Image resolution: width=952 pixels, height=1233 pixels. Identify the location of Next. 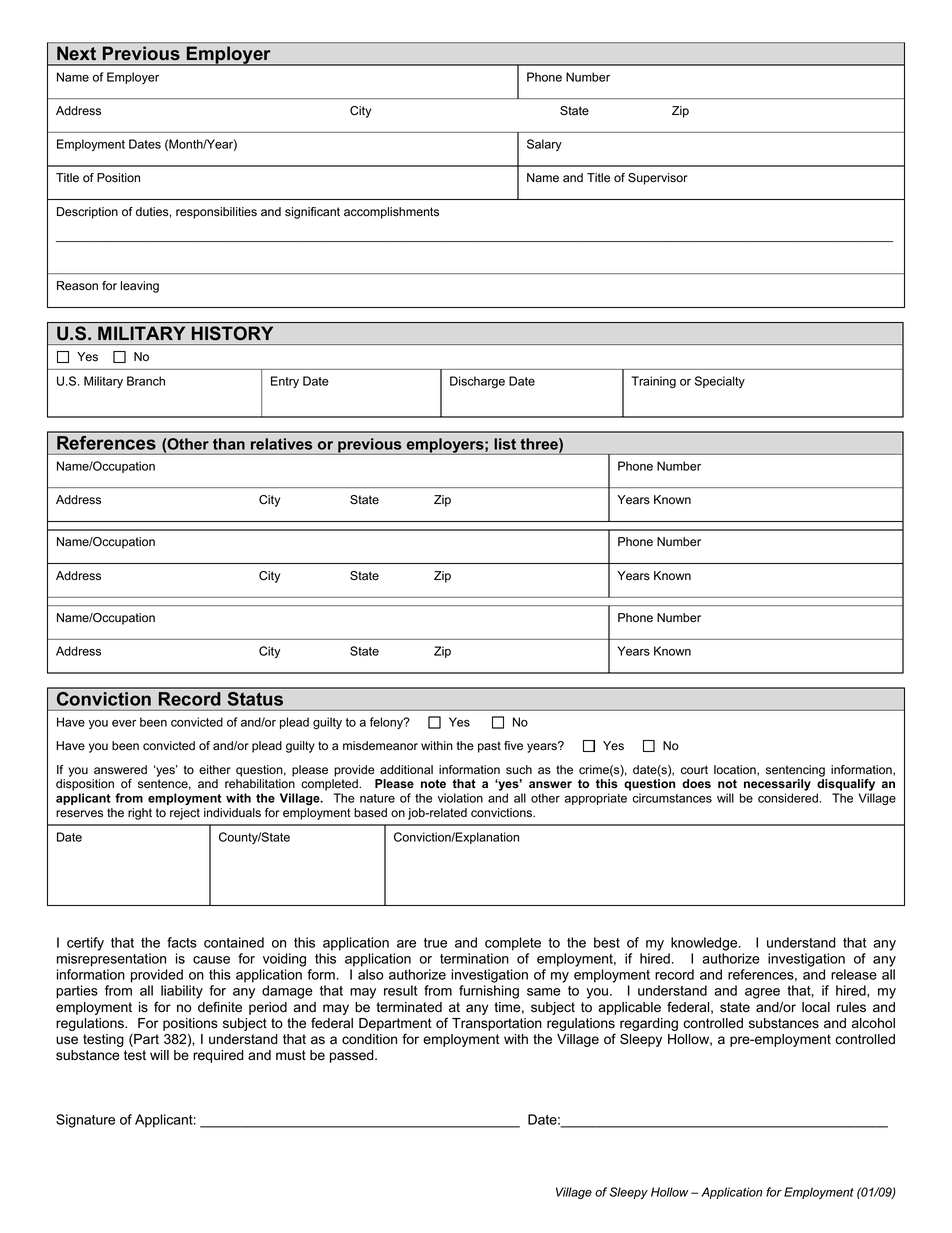
(76, 53).
